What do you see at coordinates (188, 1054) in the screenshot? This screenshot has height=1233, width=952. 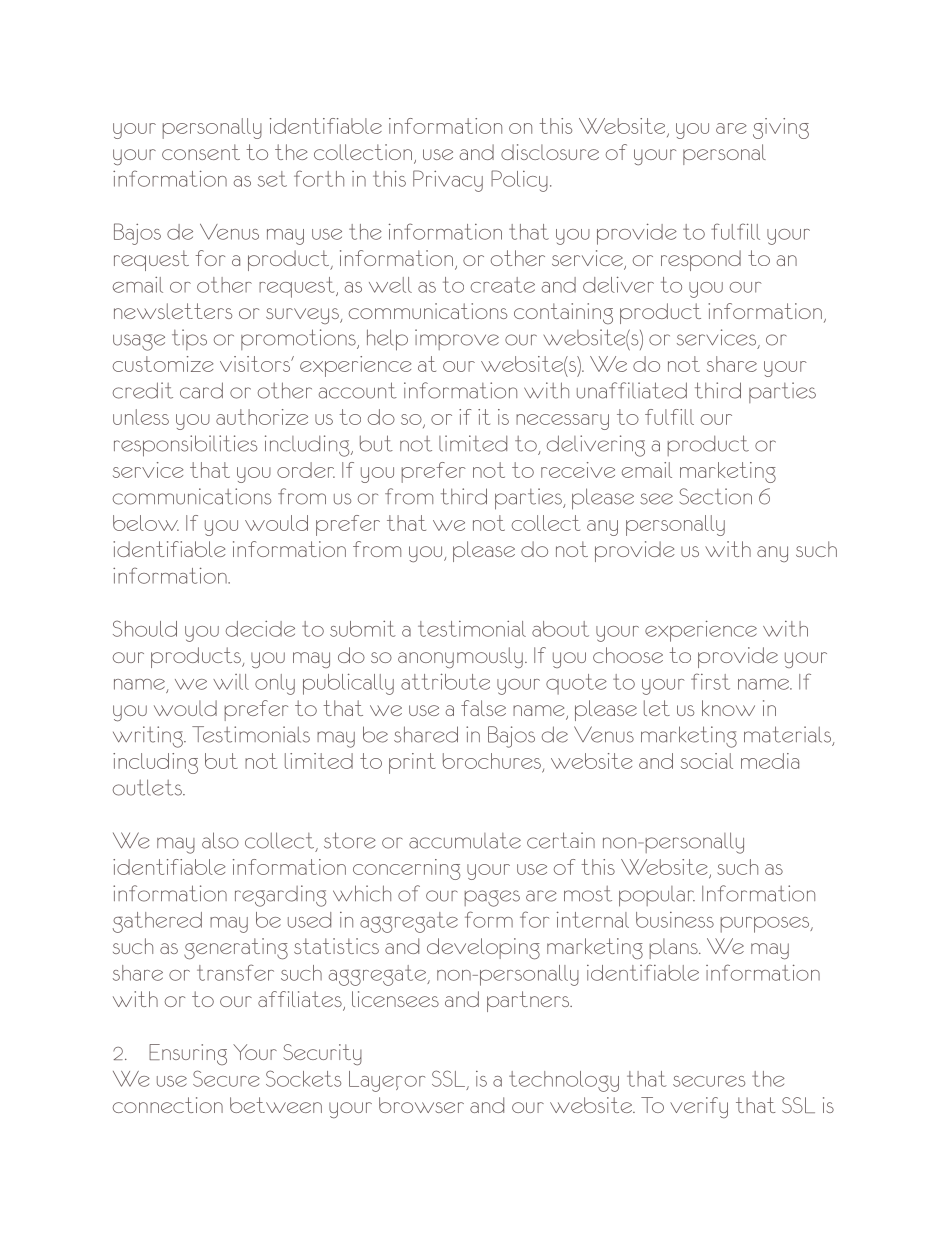 I see `Ensuring` at bounding box center [188, 1054].
